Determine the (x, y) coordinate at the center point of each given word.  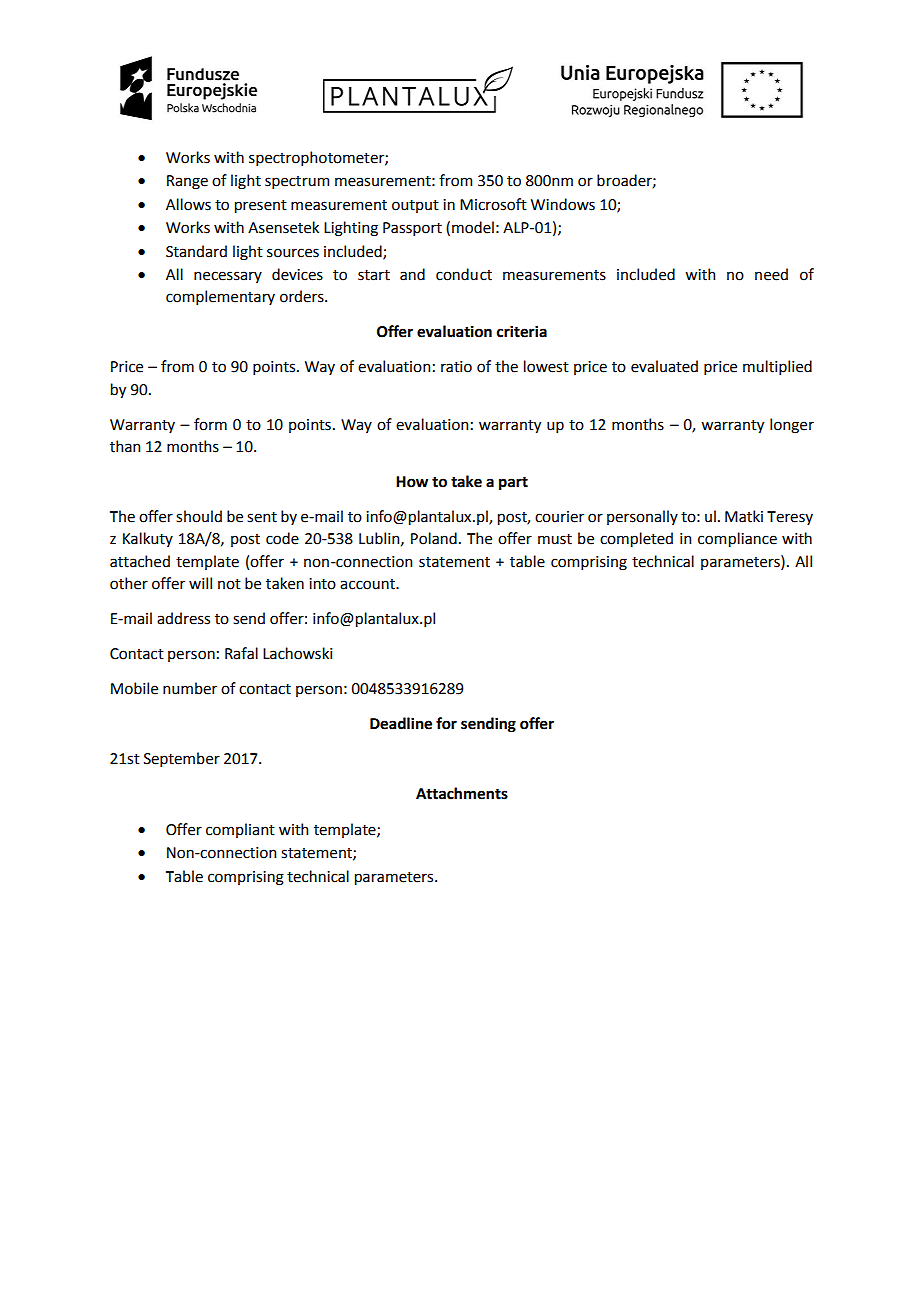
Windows (563, 204)
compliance (737, 539)
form (210, 424)
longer (792, 426)
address (183, 618)
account (369, 584)
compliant (240, 830)
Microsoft (493, 204)
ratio (456, 367)
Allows (188, 204)
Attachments (462, 793)
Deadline (401, 723)
